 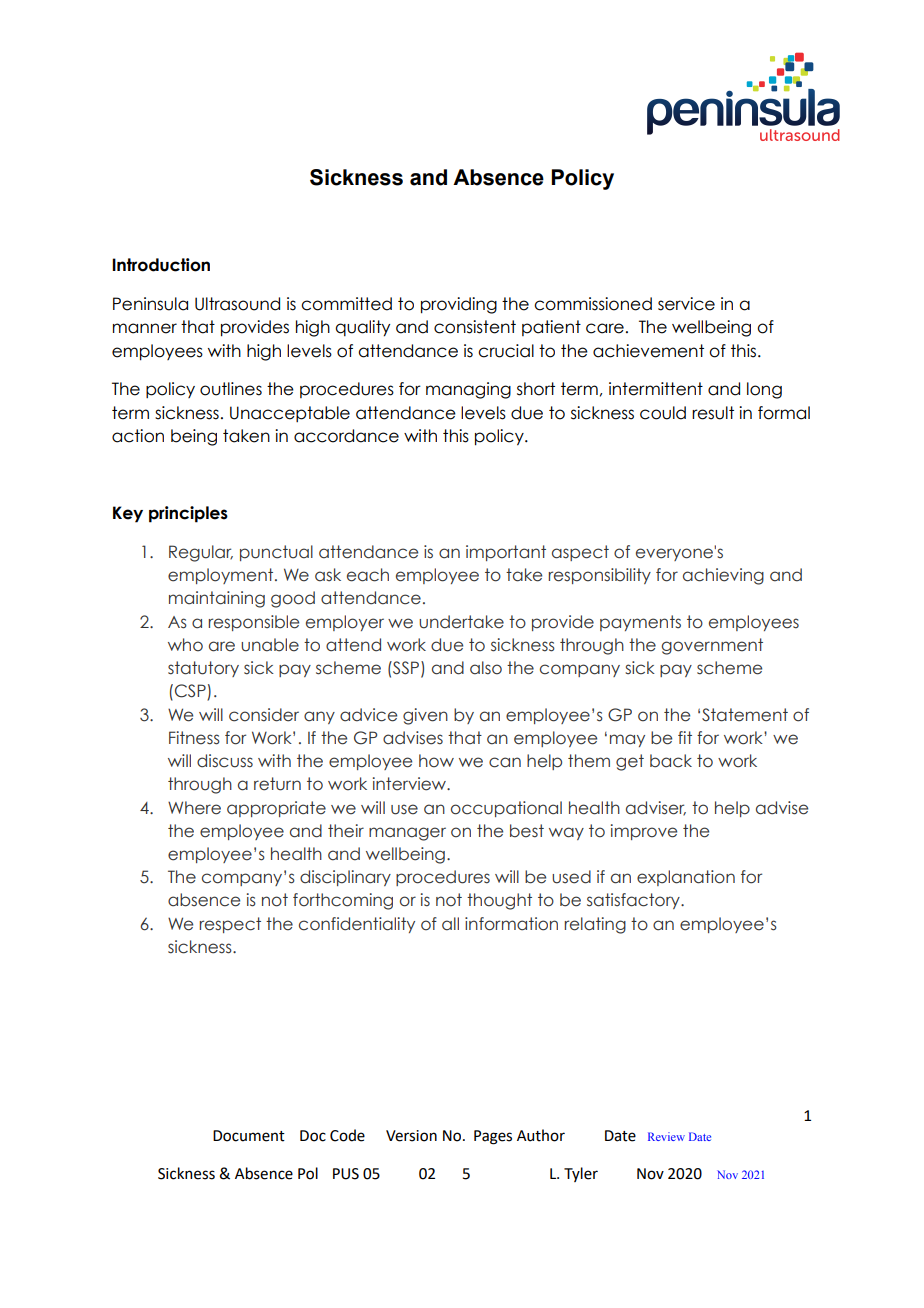 I want to click on Ultrasound, so click(x=237, y=304).
